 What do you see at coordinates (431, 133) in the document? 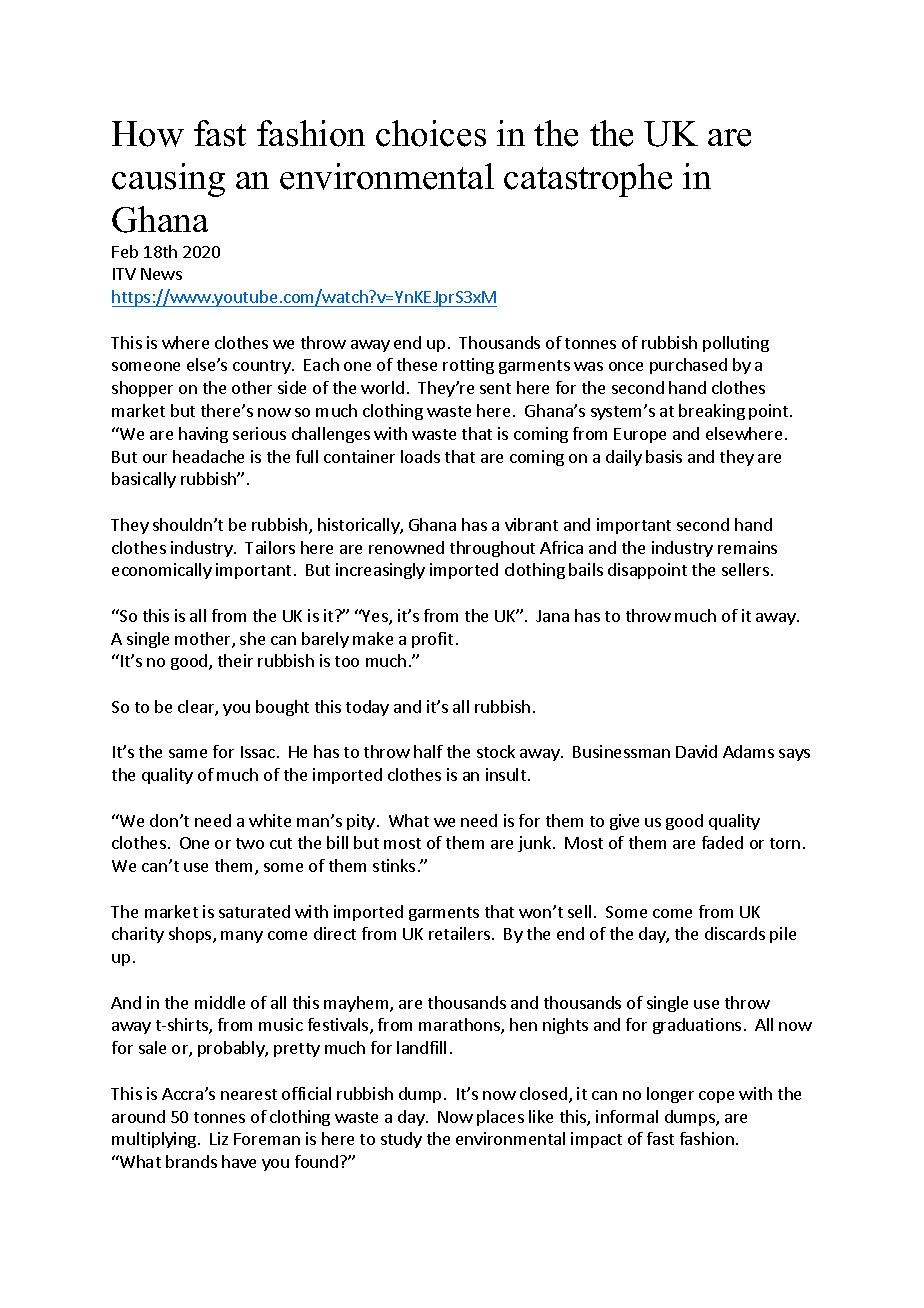
I see `choices` at bounding box center [431, 133].
